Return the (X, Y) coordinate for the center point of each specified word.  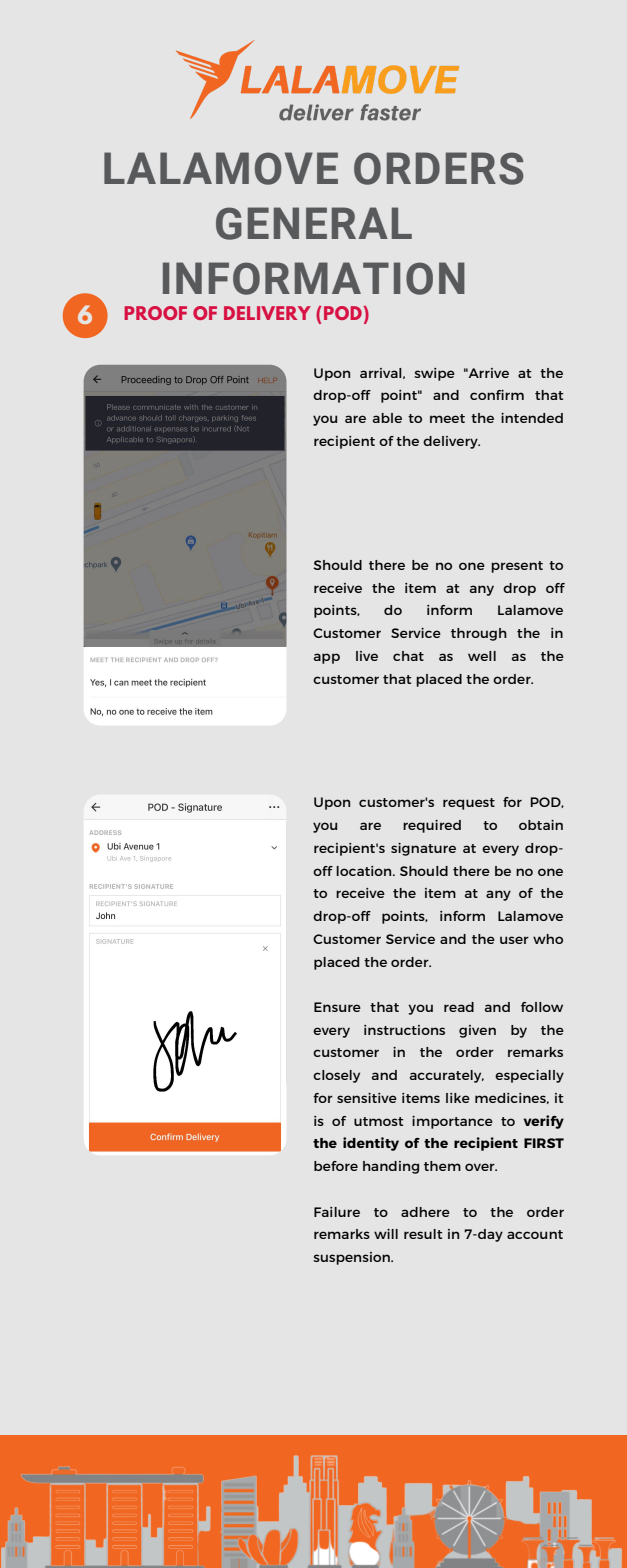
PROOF (155, 313)
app (327, 658)
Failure (337, 1212)
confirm (497, 395)
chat (408, 656)
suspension (352, 1258)
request (469, 804)
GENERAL (314, 223)
